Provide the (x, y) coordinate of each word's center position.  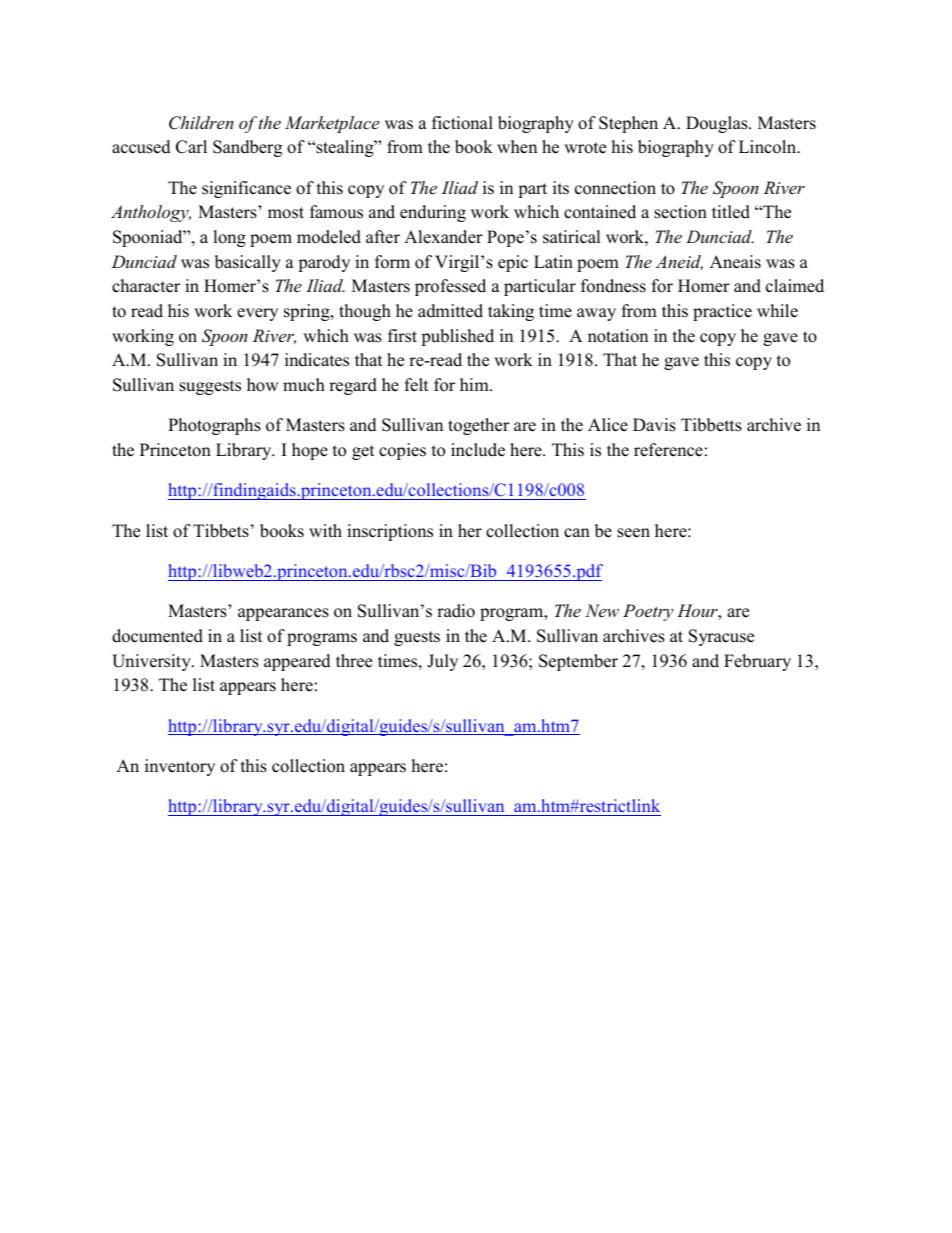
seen (633, 533)
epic (513, 263)
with (325, 530)
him (475, 384)
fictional (462, 123)
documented (157, 636)
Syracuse (721, 637)
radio (456, 611)
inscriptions (390, 532)
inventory (180, 767)
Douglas (718, 124)
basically (248, 263)
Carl (191, 147)
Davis (654, 425)
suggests (210, 387)
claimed (795, 286)
